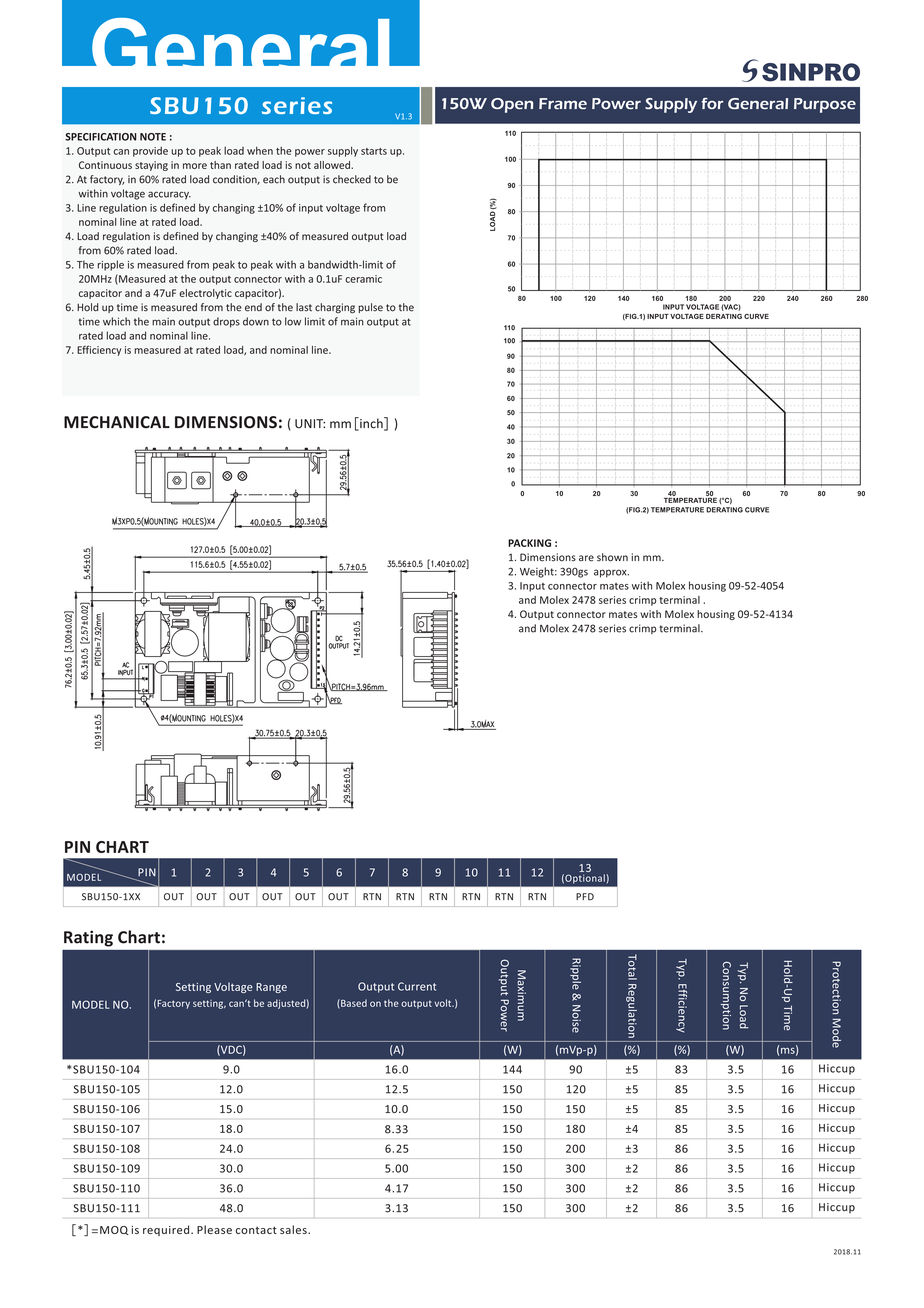 This screenshot has height=1308, width=924. What do you see at coordinates (612, 557) in the screenshot?
I see `shown` at bounding box center [612, 557].
